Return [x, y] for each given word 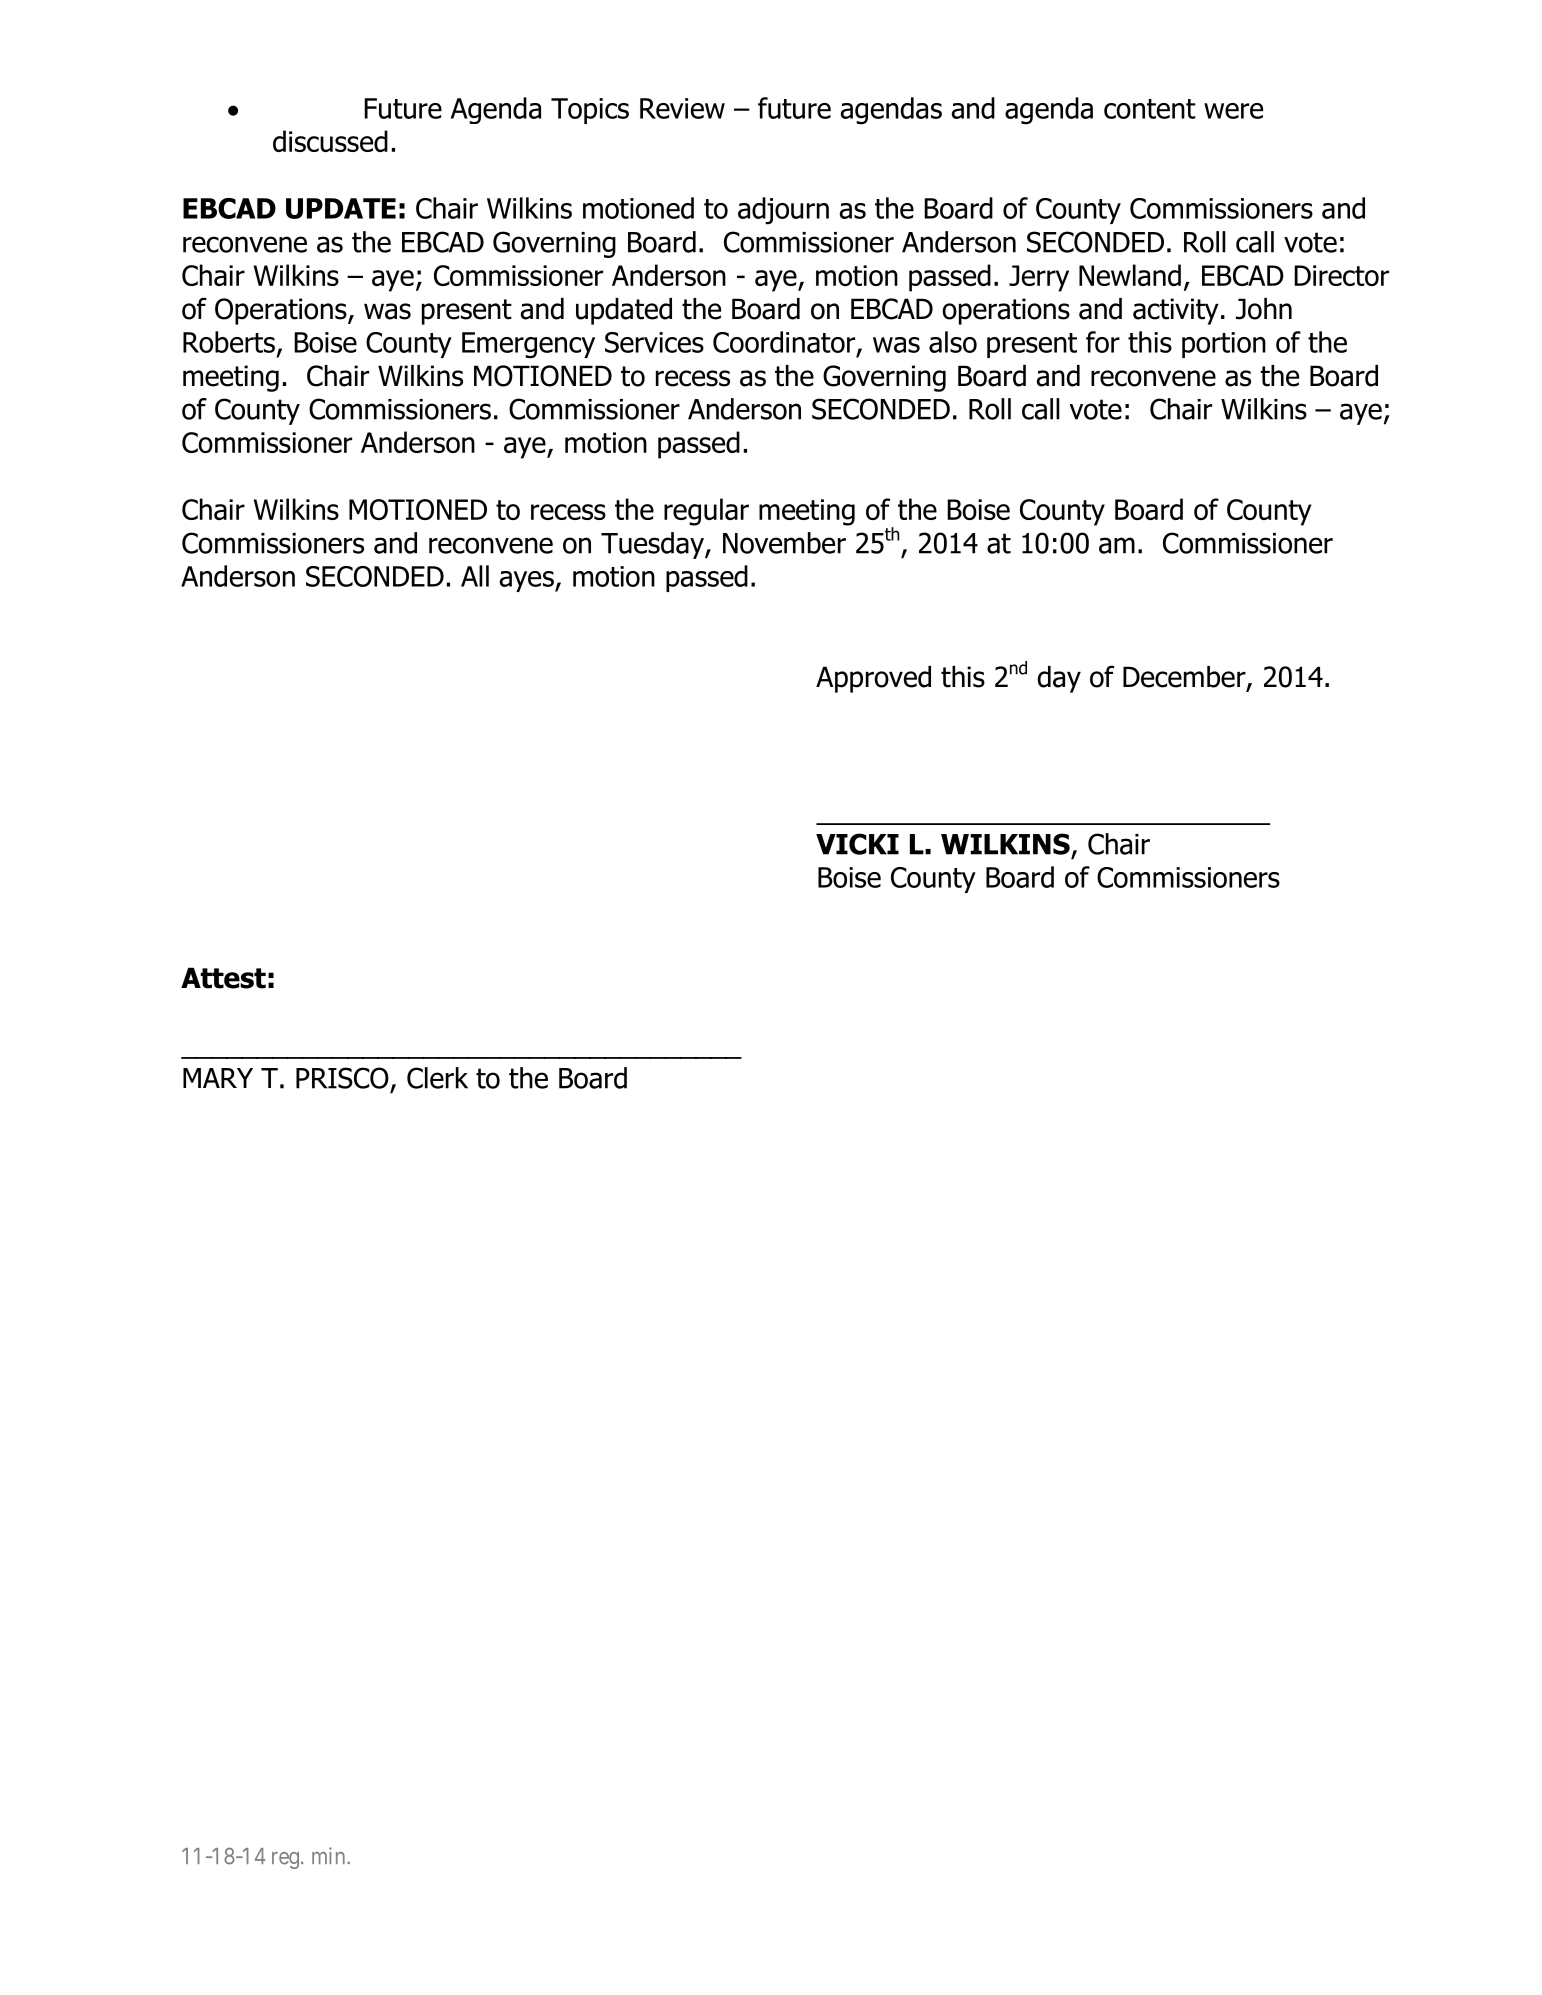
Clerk [437, 1078]
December [1185, 678]
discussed [330, 141]
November [784, 543]
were [1233, 111]
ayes [528, 581]
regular [706, 512]
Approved [873, 679]
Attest [223, 978]
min [330, 1855]
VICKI [857, 844]
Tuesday [653, 545]
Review [682, 108]
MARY [218, 1078]
